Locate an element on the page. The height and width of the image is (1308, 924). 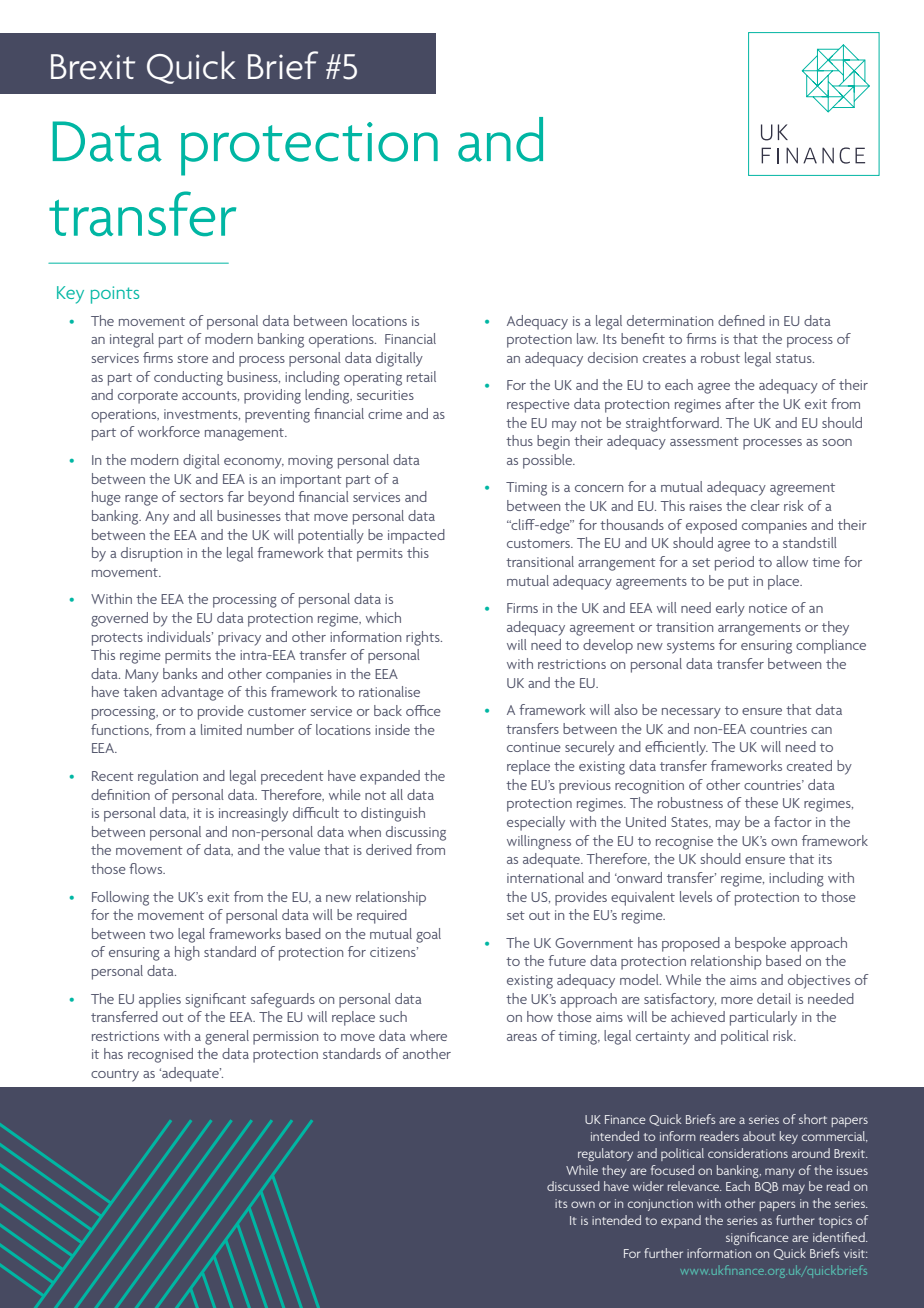
store is located at coordinates (193, 358).
